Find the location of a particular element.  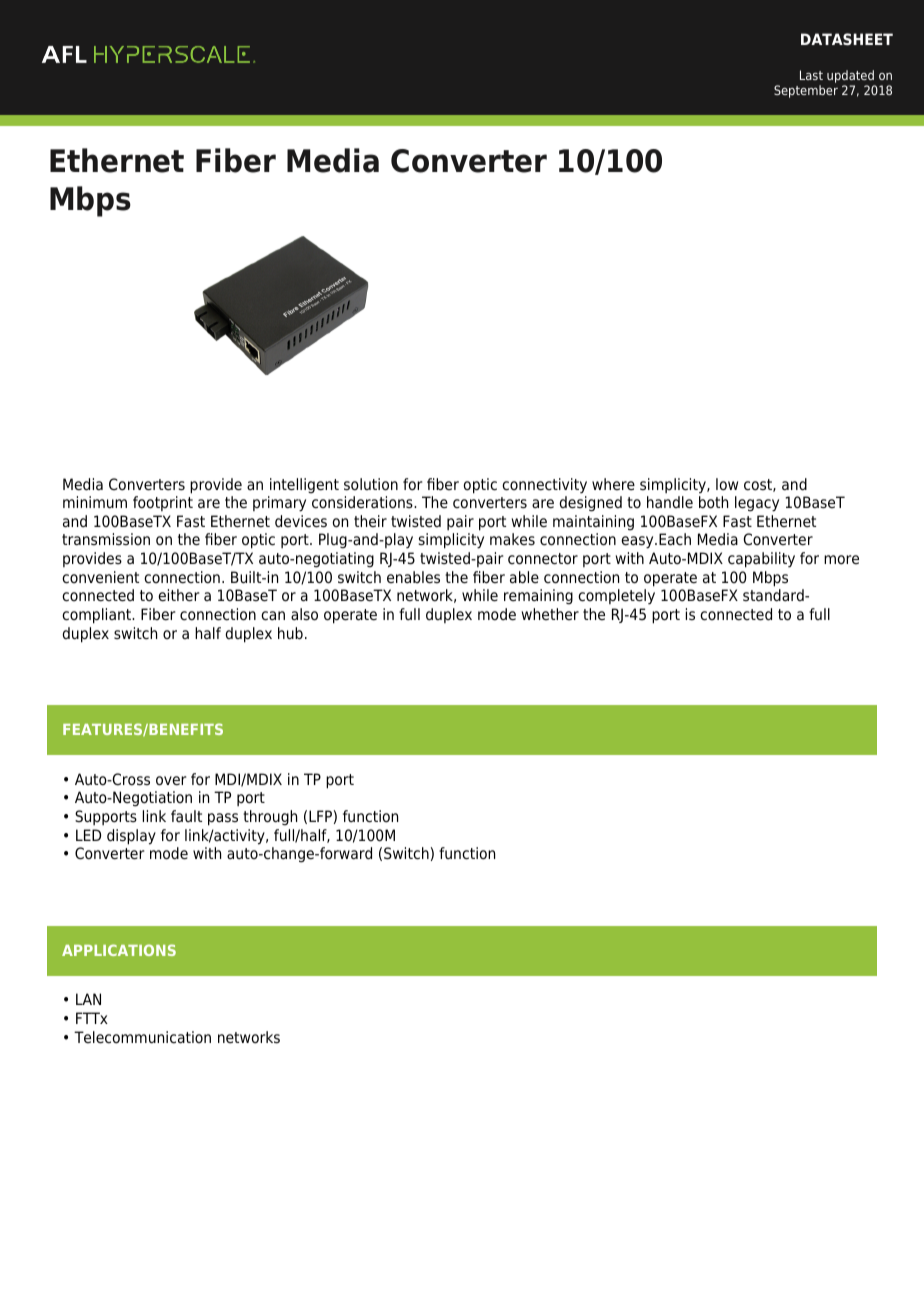

Last is located at coordinates (811, 75).
